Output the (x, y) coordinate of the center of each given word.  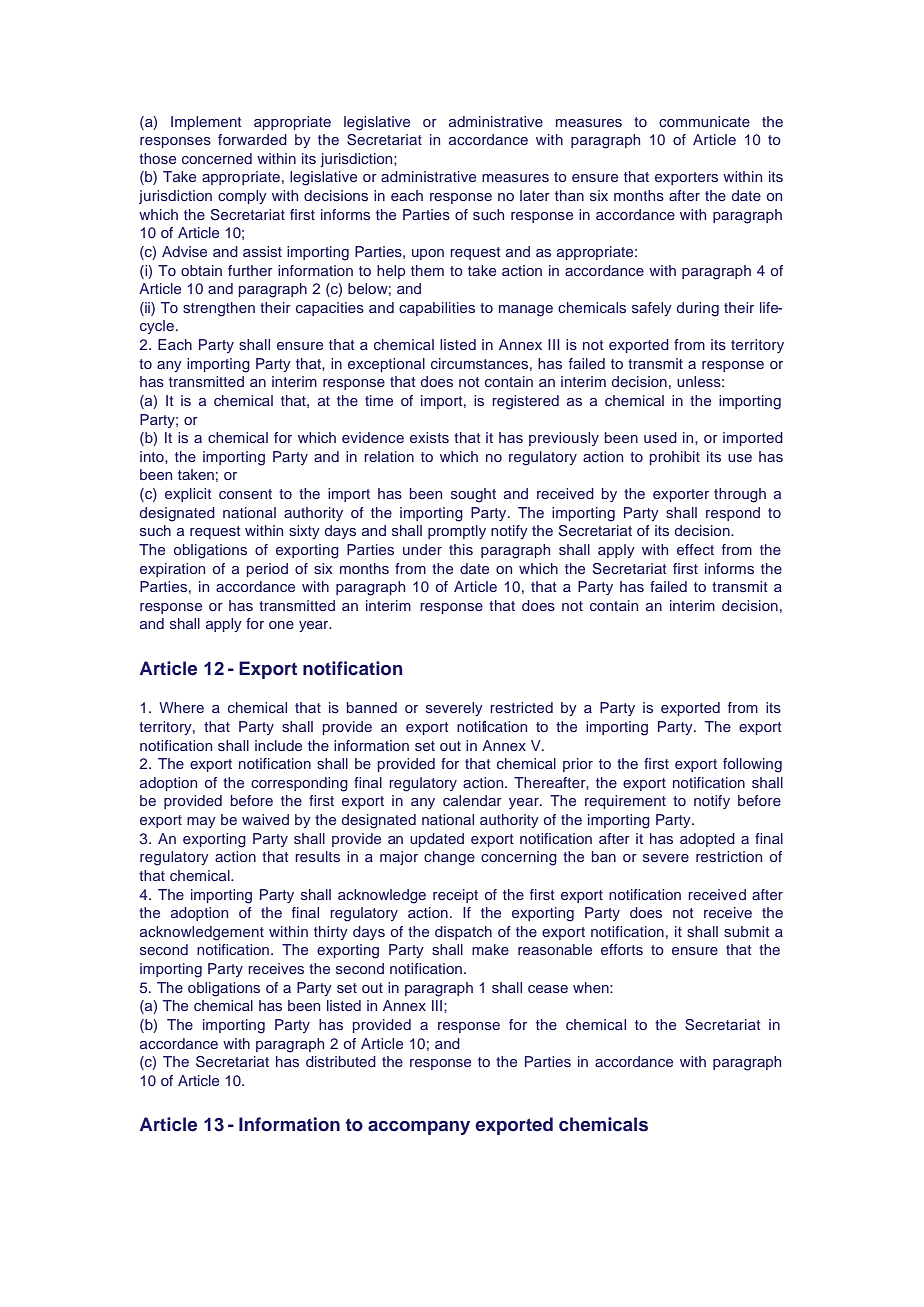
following (752, 765)
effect (695, 549)
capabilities (437, 309)
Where (181, 707)
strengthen (219, 309)
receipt (455, 896)
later (535, 195)
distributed (341, 1061)
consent (245, 494)
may (201, 822)
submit (747, 931)
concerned (217, 158)
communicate (704, 121)
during (698, 309)
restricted (521, 707)
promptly (457, 532)
